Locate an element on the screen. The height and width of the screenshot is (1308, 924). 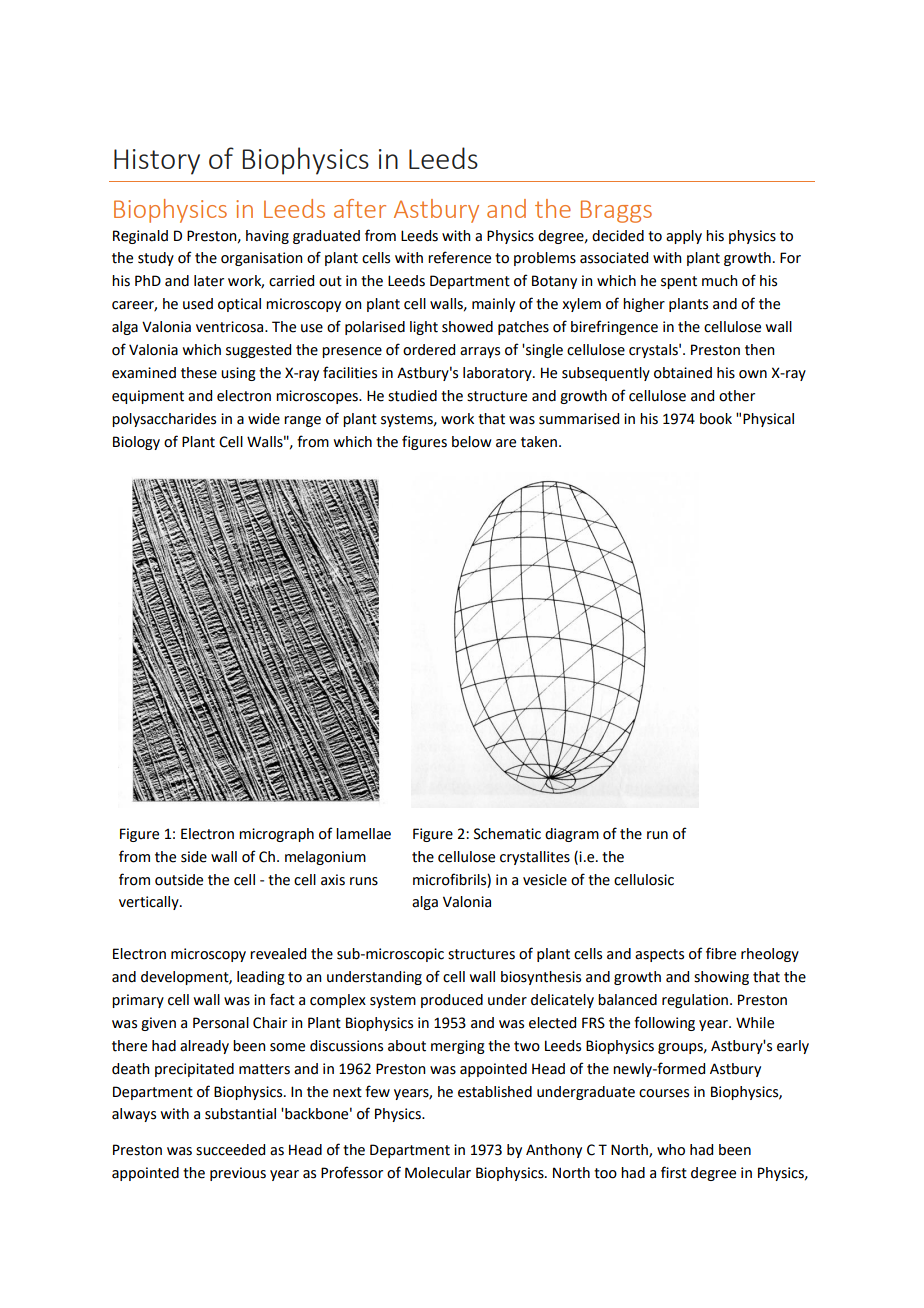
micrograph is located at coordinates (276, 835).
